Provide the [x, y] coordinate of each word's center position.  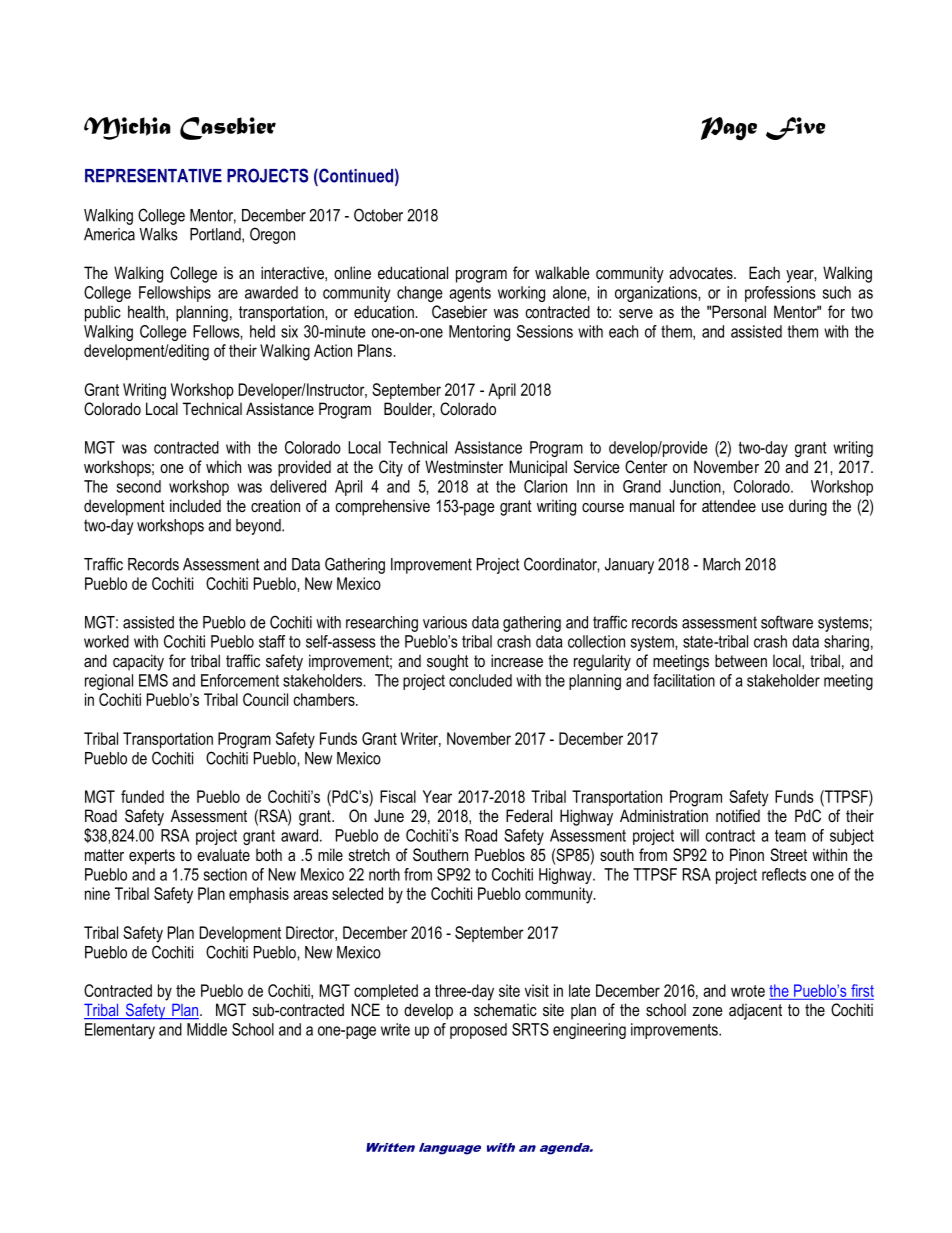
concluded [480, 680]
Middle [207, 1029]
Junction [696, 486]
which [223, 466]
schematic [505, 1009]
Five [796, 128]
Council [265, 699]
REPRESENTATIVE [153, 175]
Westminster [464, 467]
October [378, 215]
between [741, 660]
